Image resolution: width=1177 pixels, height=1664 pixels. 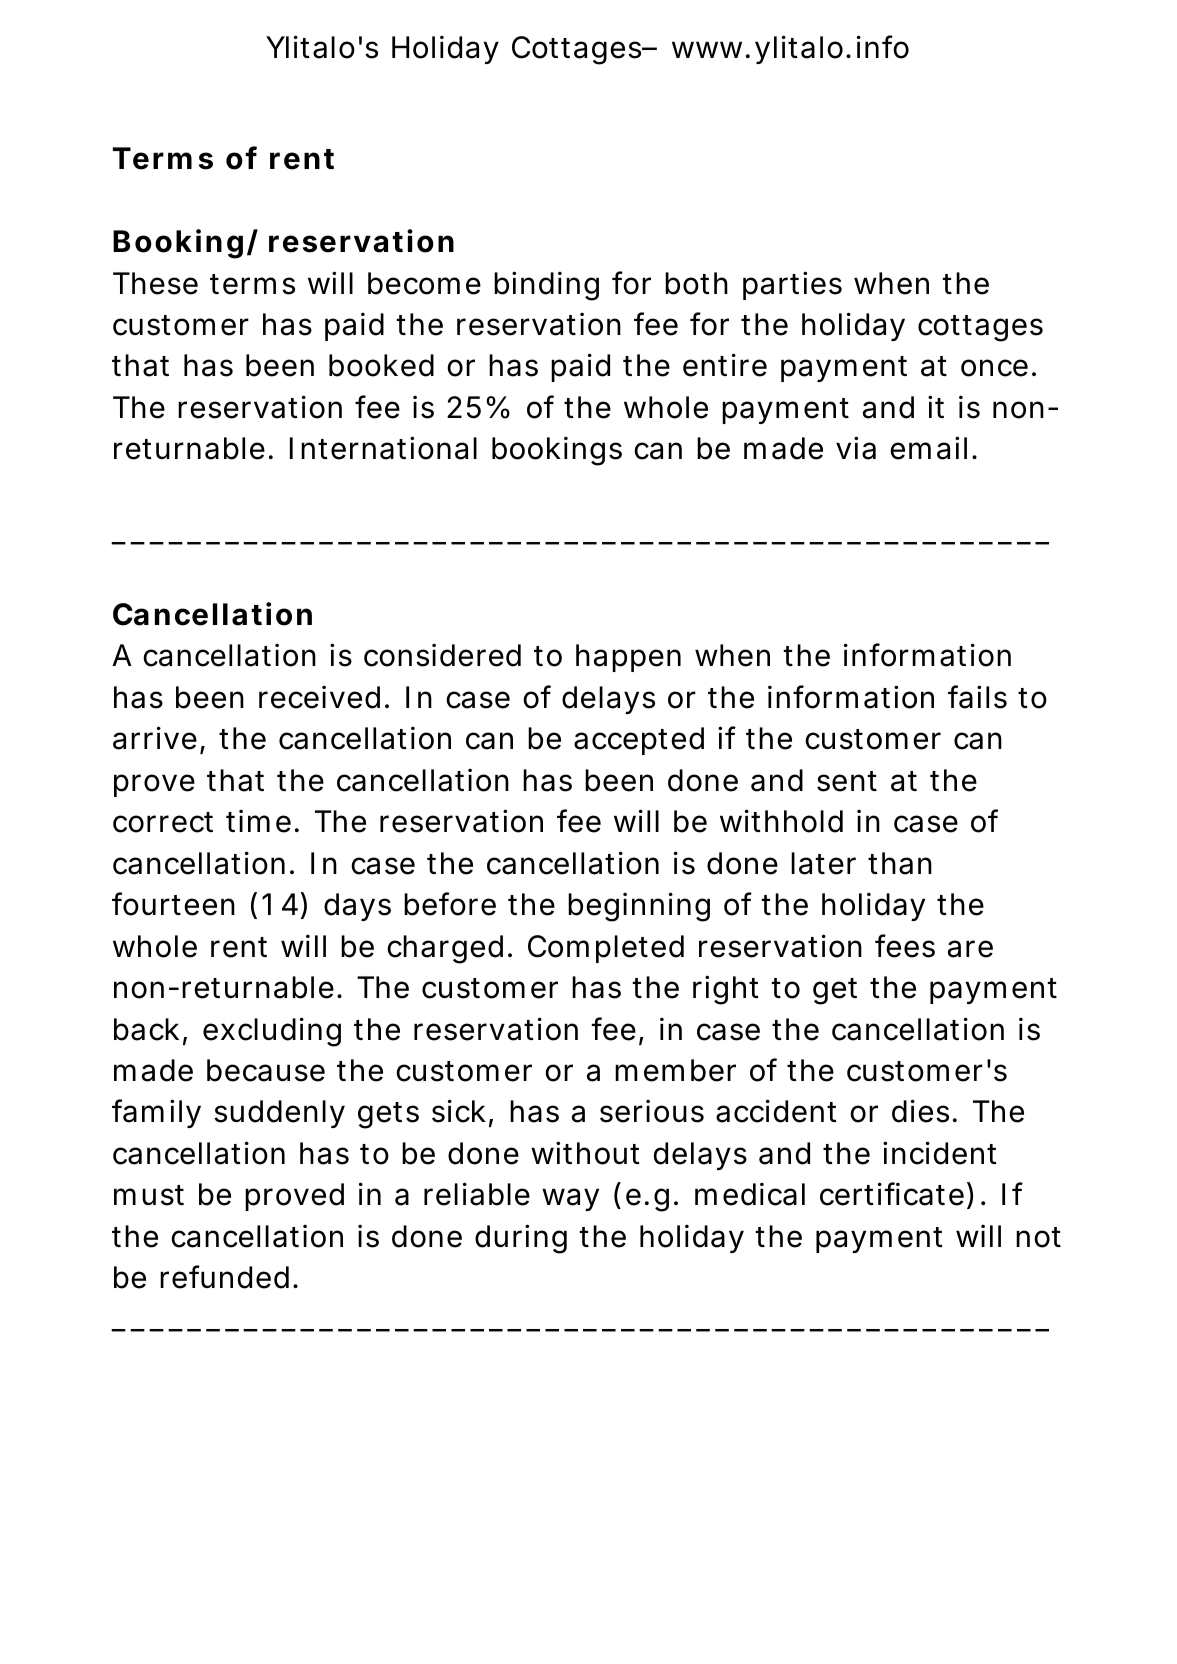 I want to click on time, so click(x=258, y=821).
